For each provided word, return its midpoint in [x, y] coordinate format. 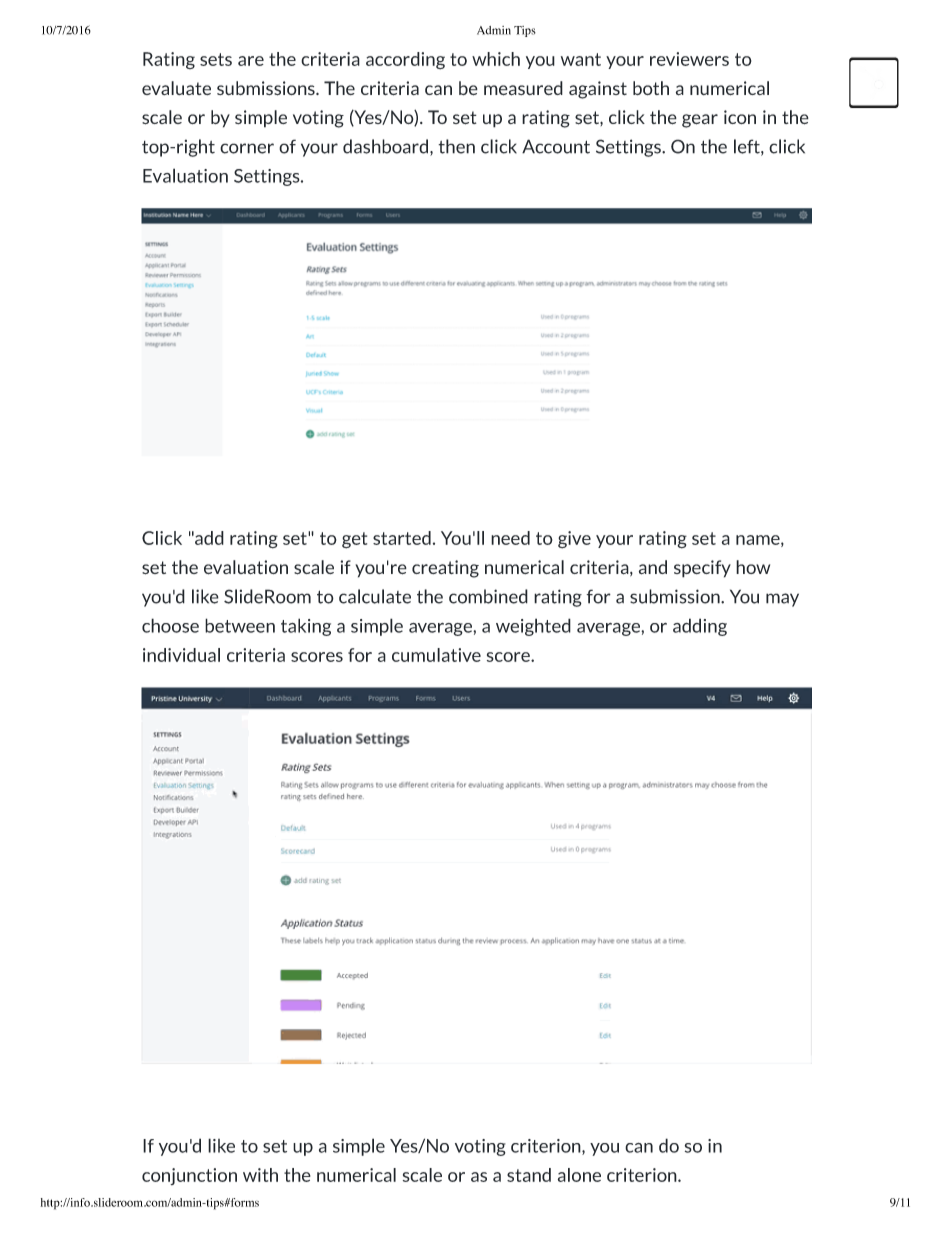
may [782, 600]
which [496, 59]
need [510, 538]
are [251, 61]
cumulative [436, 655]
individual [181, 655]
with [260, 1175]
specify [702, 569]
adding [700, 627]
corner [247, 148]
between [240, 625]
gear [700, 121]
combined [488, 596]
